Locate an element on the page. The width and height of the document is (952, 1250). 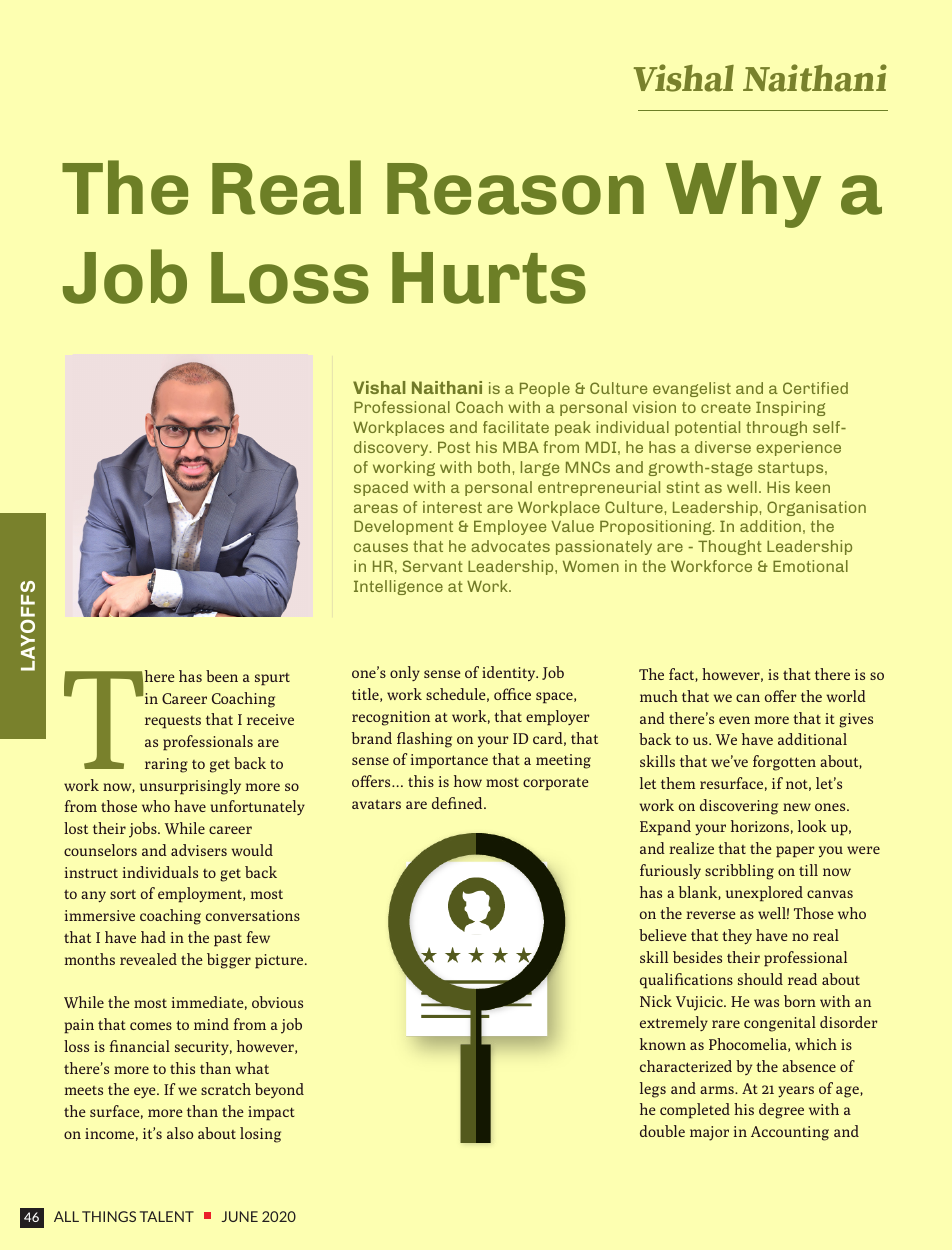
areas is located at coordinates (376, 508).
